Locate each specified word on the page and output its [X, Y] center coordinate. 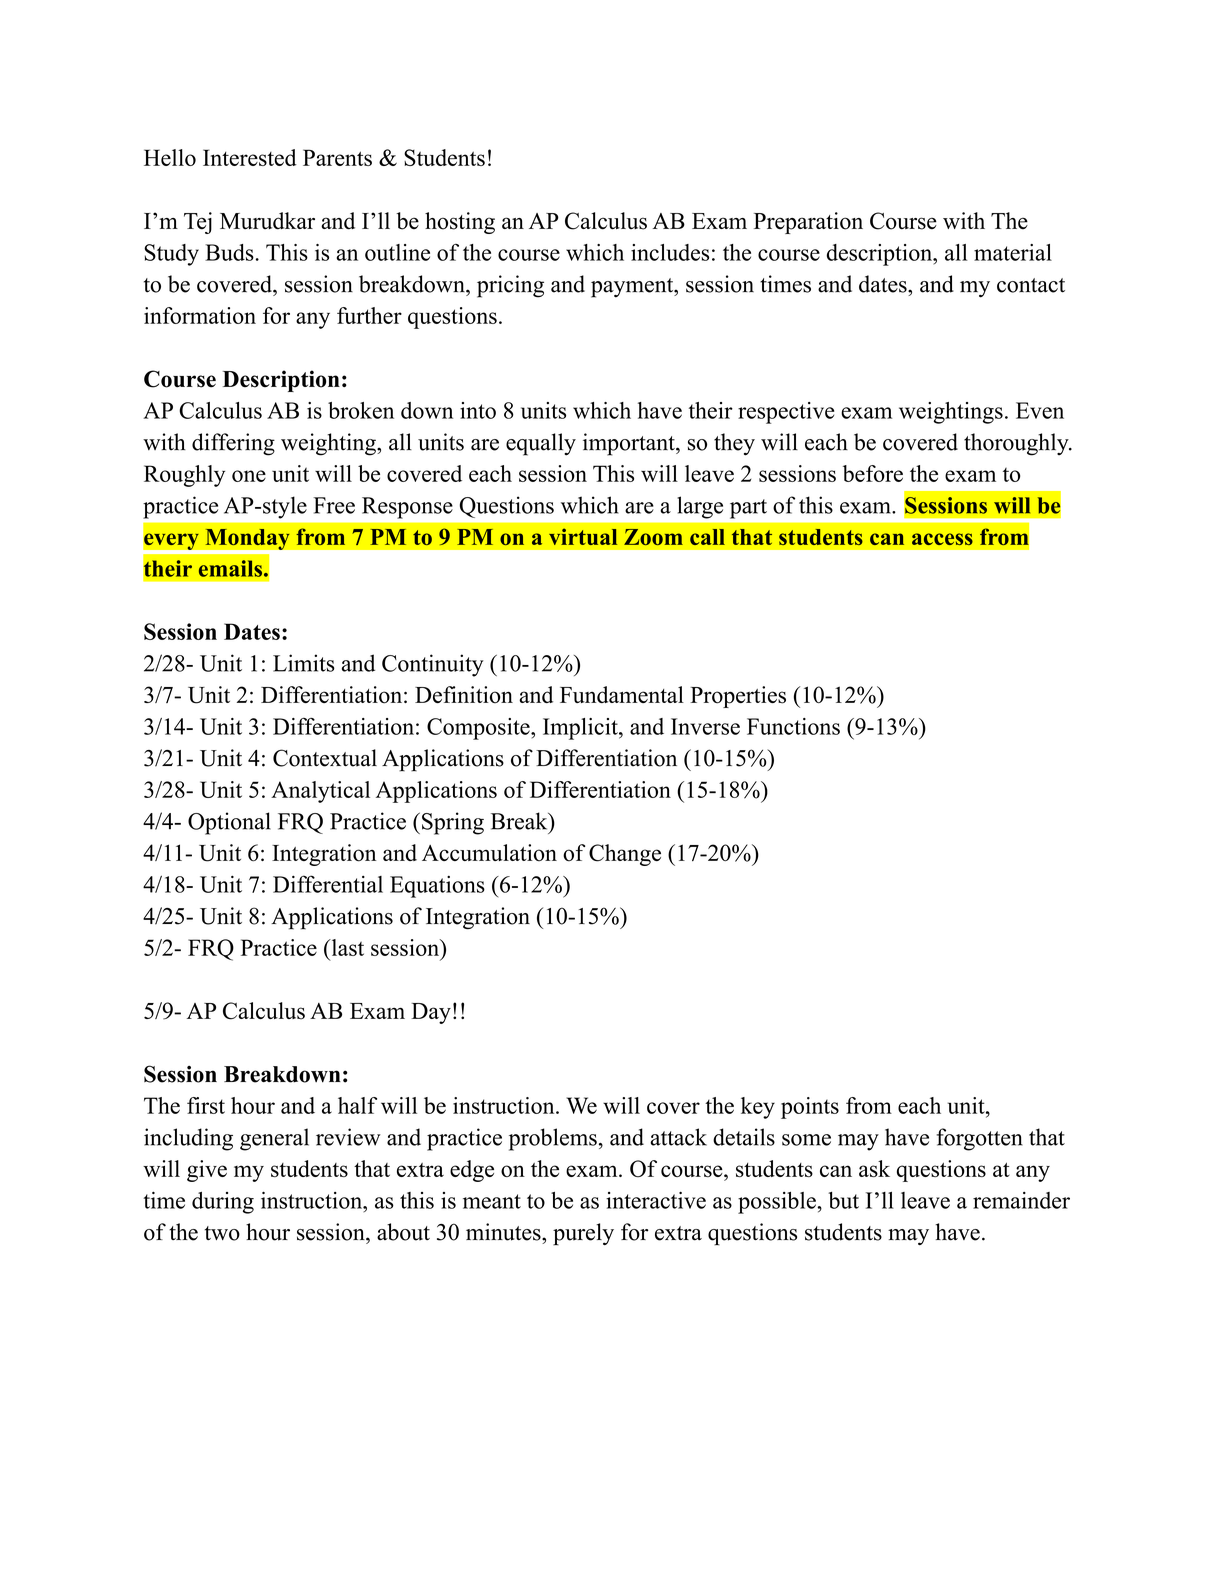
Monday [247, 539]
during [223, 1203]
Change [625, 855]
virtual [583, 536]
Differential [328, 884]
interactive [656, 1200]
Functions [793, 726]
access [942, 539]
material [1013, 252]
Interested [250, 157]
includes [670, 252]
